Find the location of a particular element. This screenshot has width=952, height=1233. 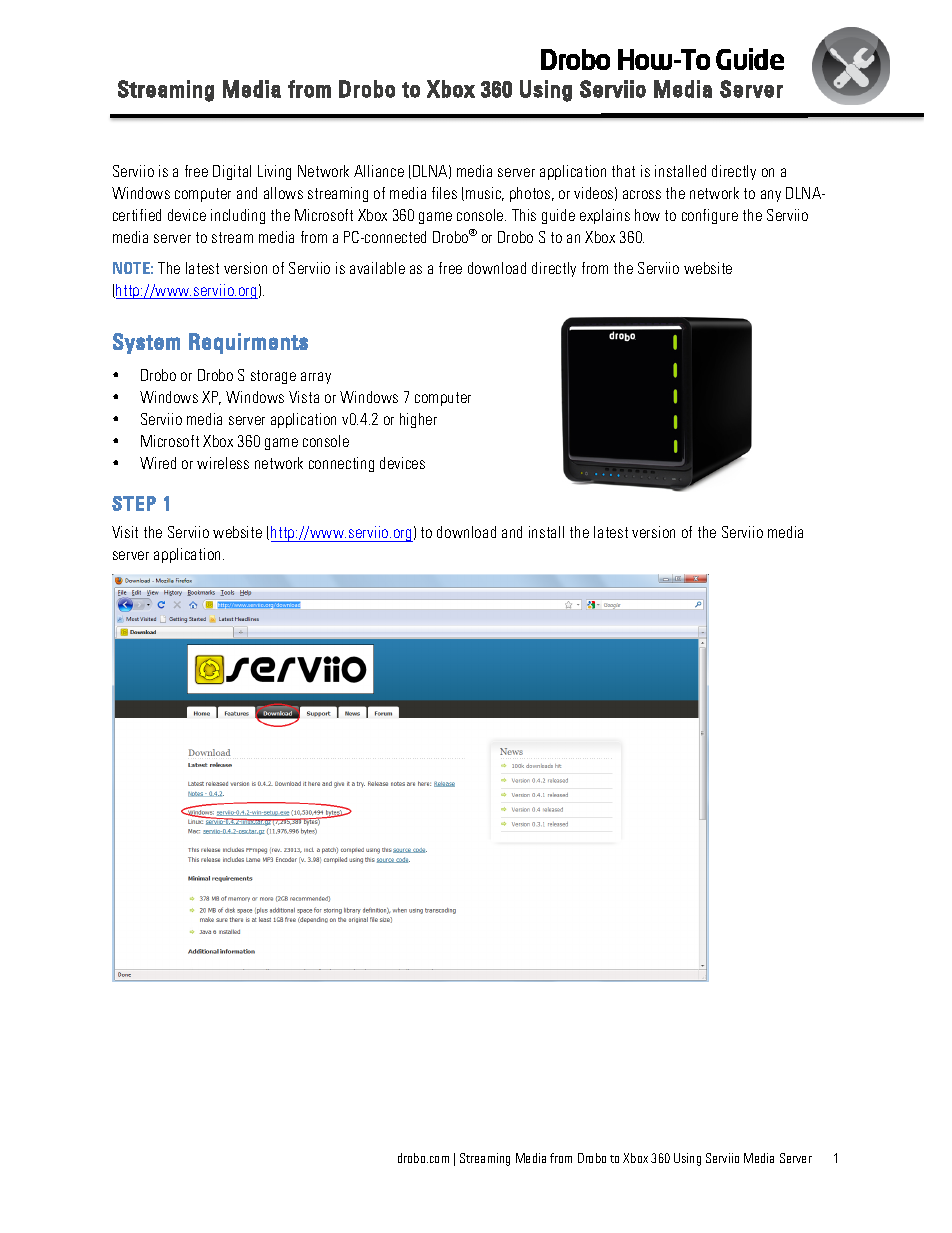

files is located at coordinates (444, 193).
